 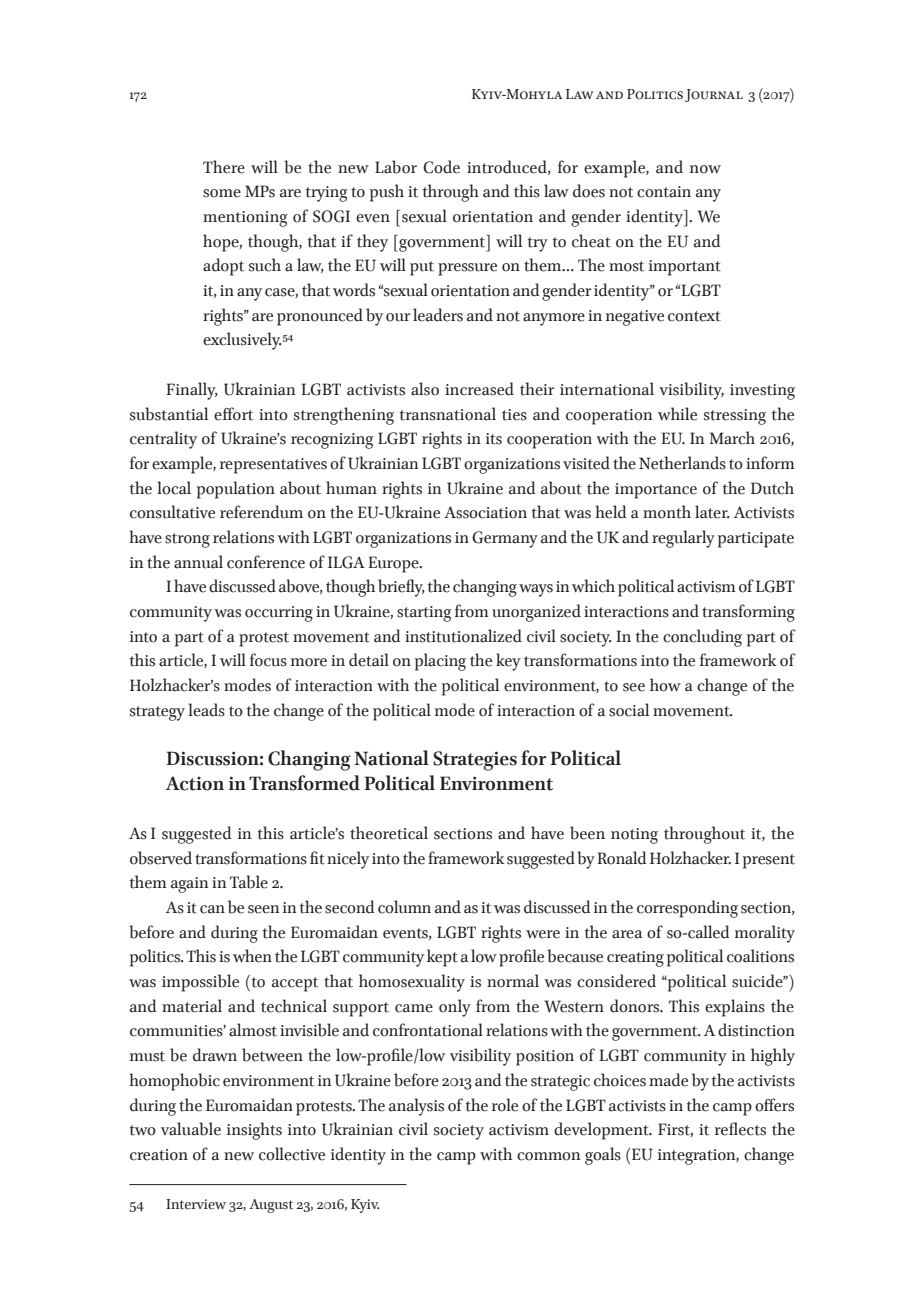 What do you see at coordinates (192, 391) in the document?
I see `Finally` at bounding box center [192, 391].
